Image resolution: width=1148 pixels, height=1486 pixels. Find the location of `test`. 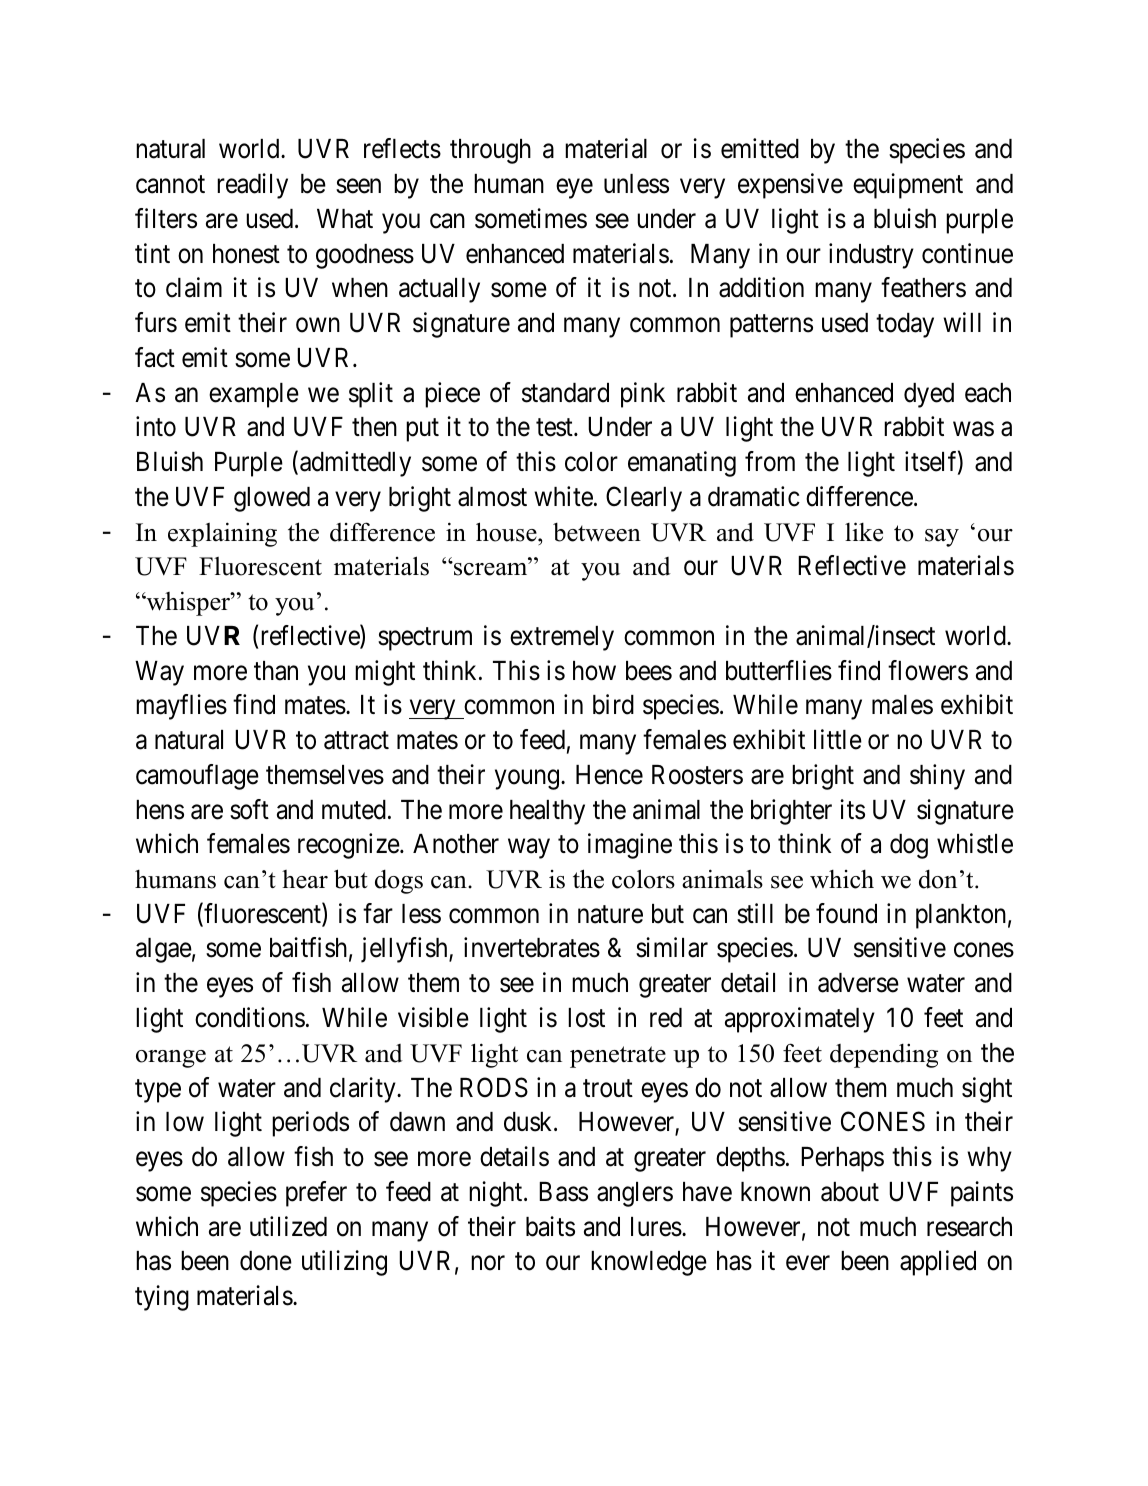

test is located at coordinates (555, 428).
